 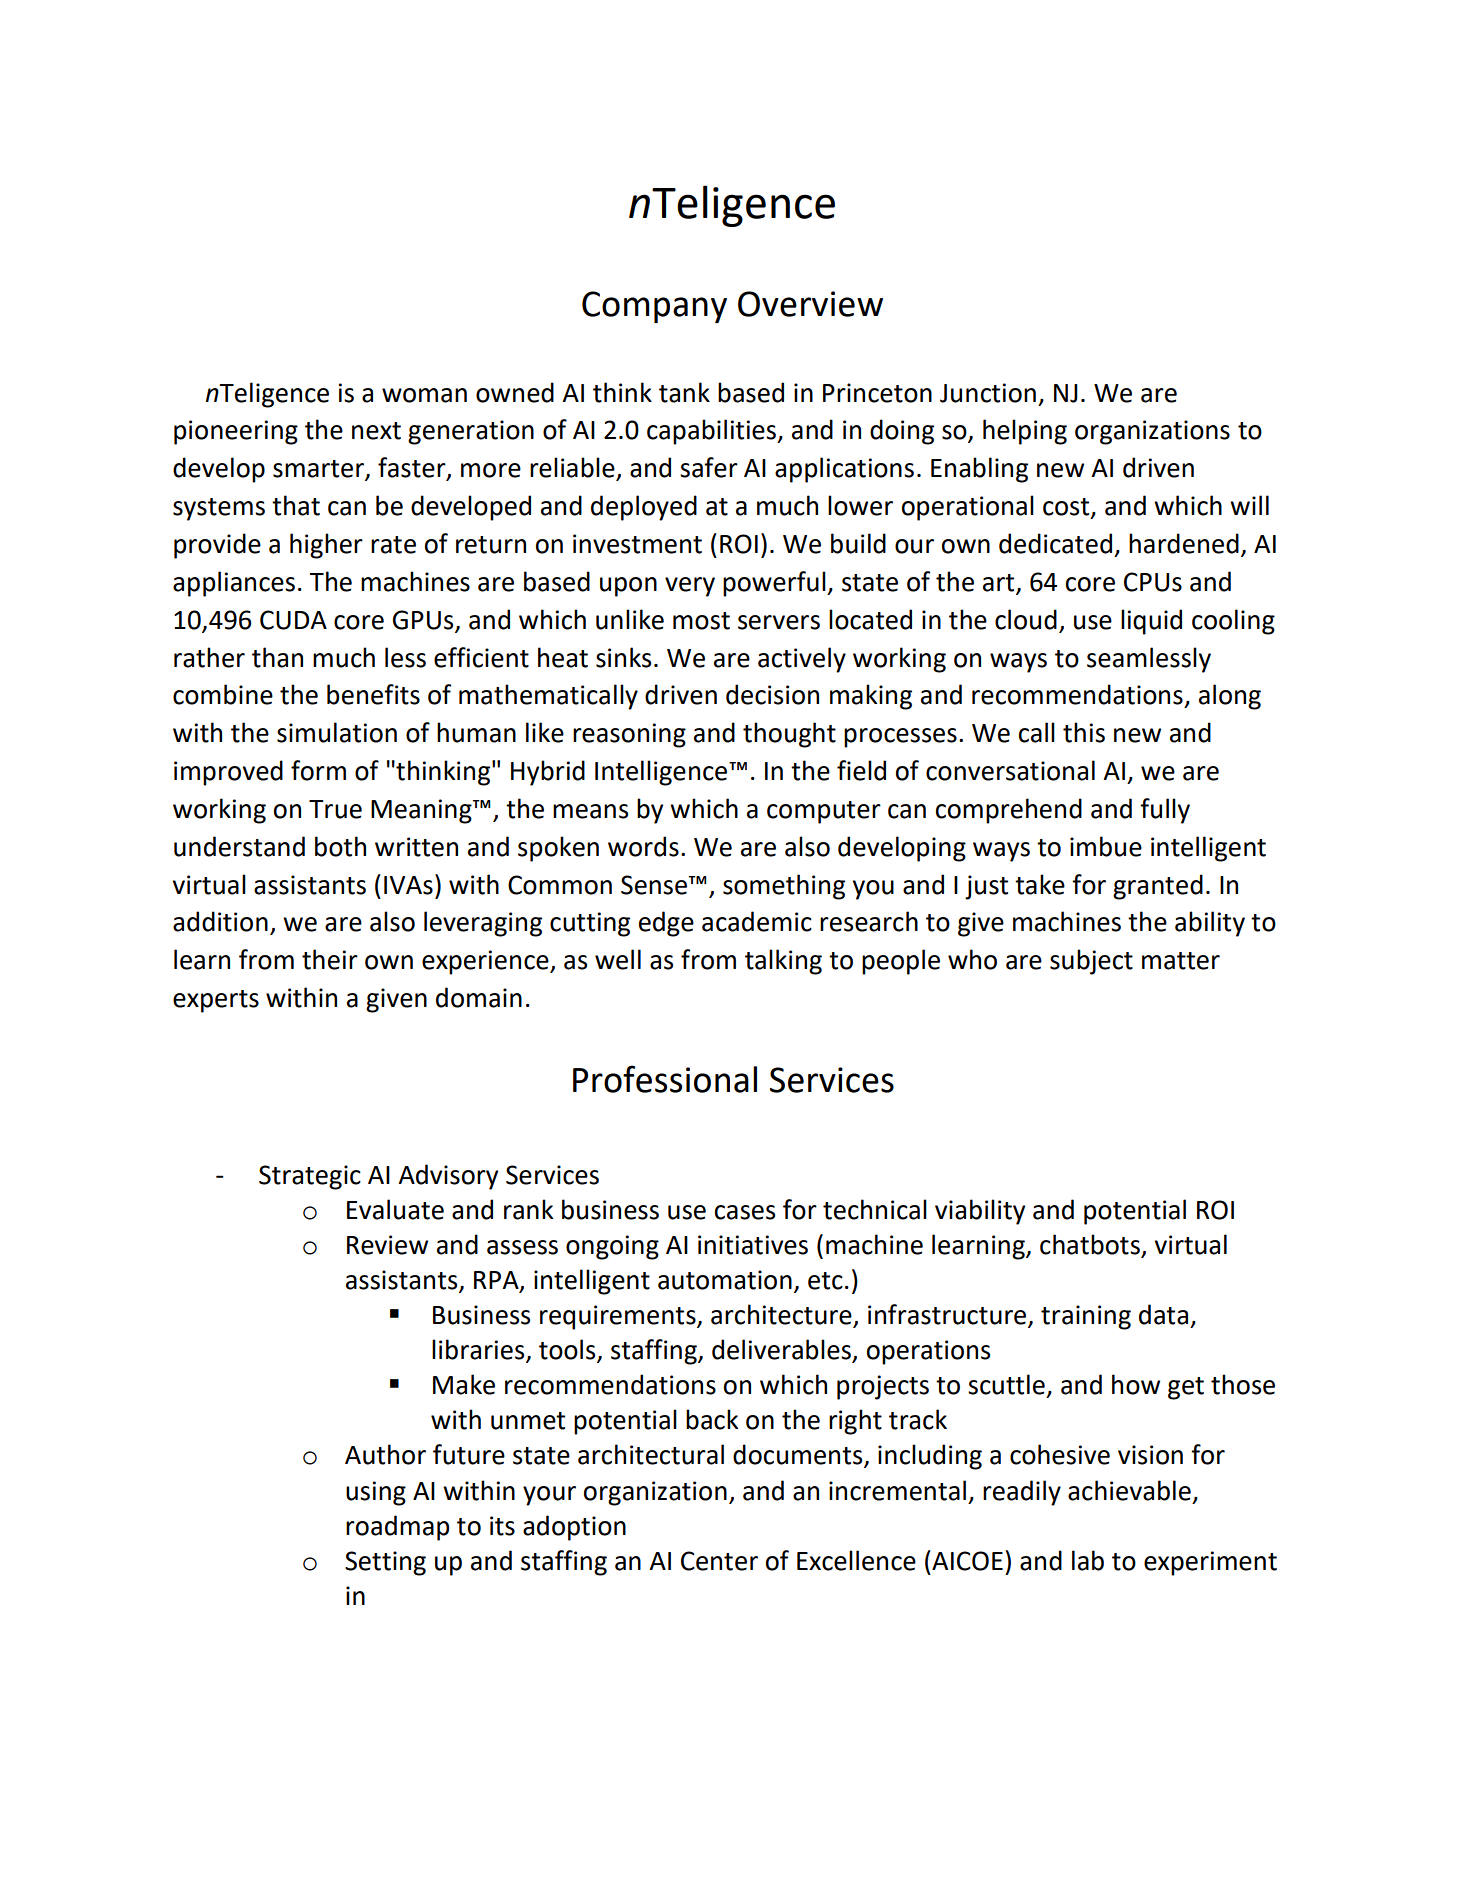 What do you see at coordinates (1129, 1490) in the screenshot?
I see `achievable` at bounding box center [1129, 1490].
